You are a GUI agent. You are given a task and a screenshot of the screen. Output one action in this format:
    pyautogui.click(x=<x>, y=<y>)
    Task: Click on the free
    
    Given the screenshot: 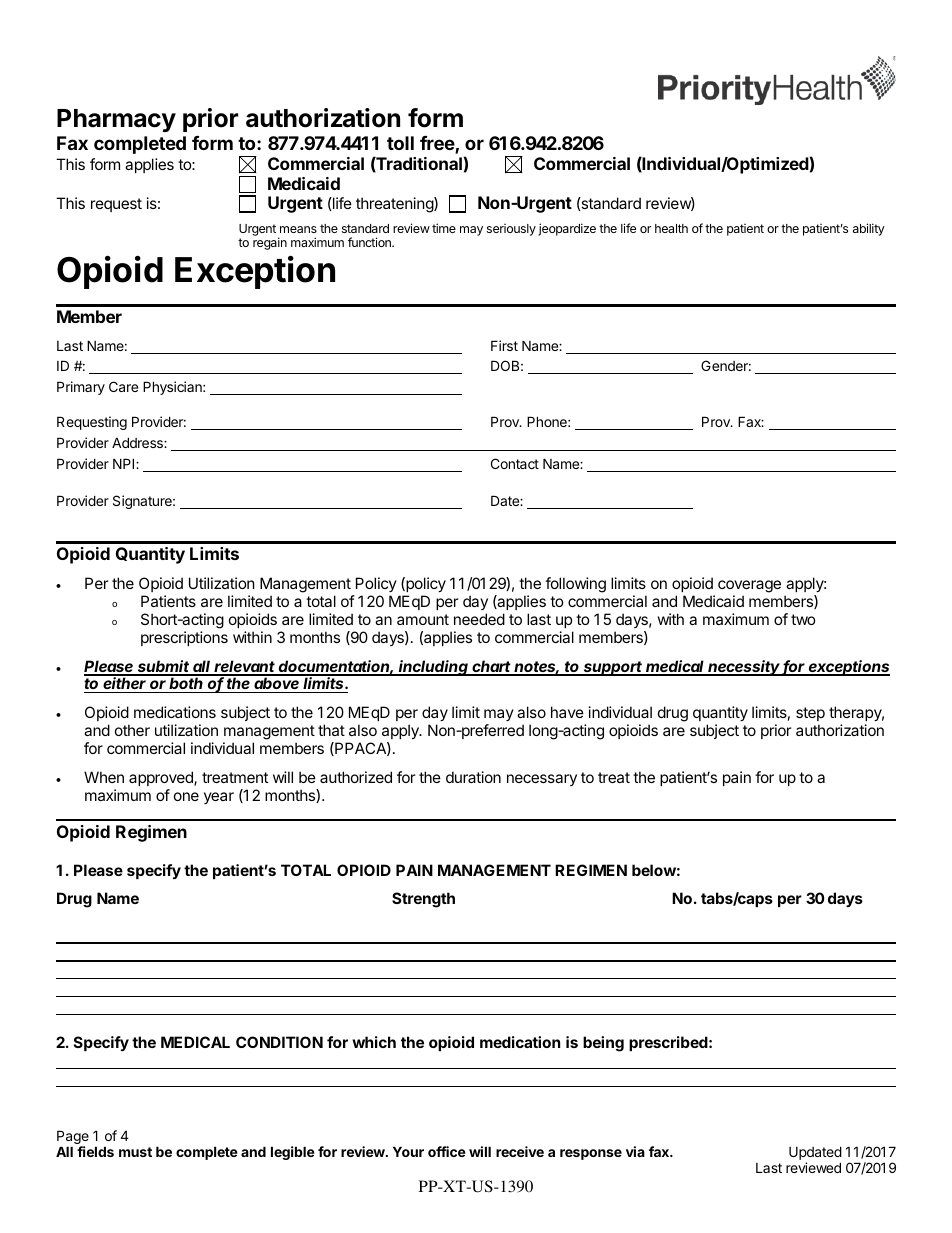 What is the action you would take?
    pyautogui.click(x=438, y=144)
